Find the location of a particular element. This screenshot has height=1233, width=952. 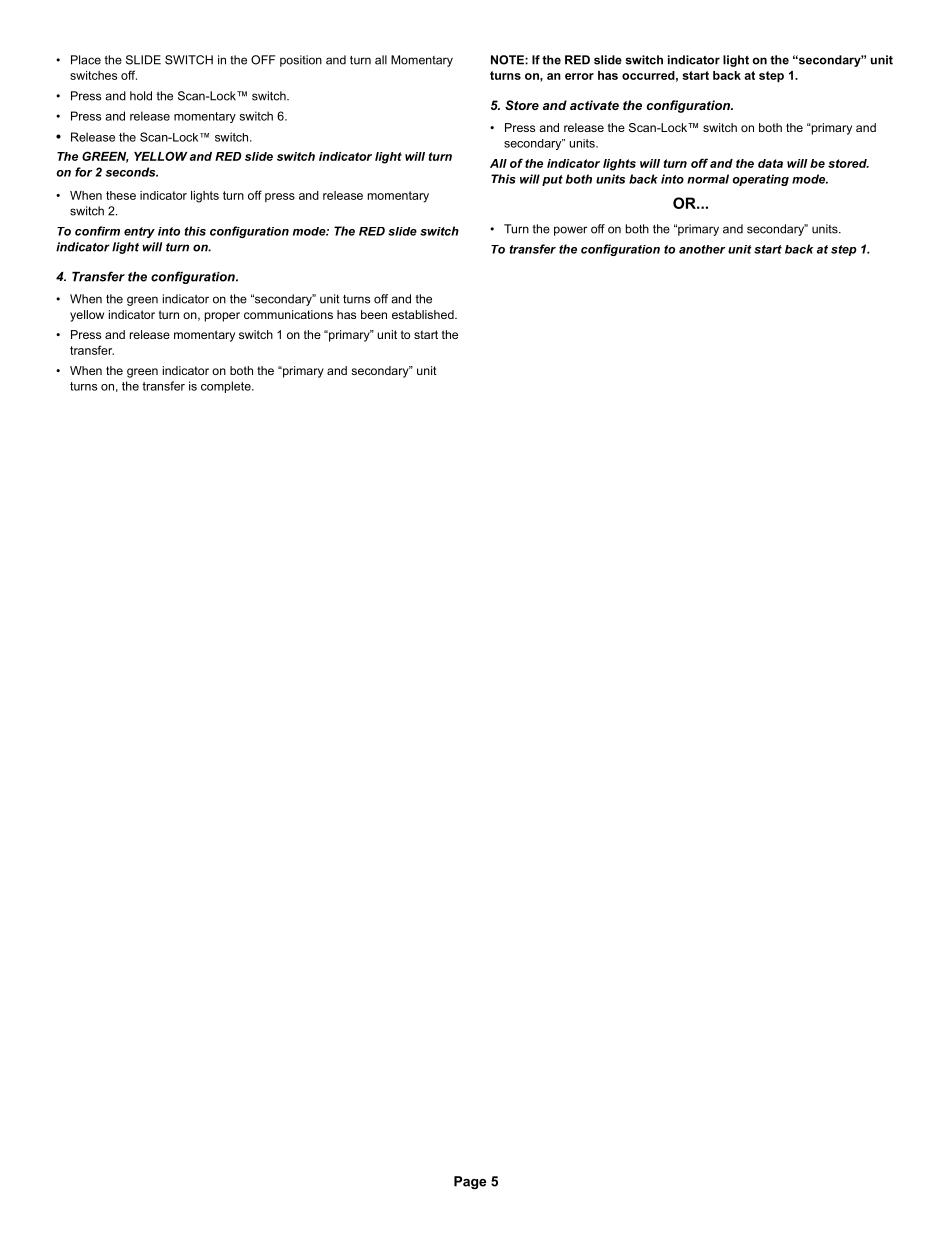

communications is located at coordinates (288, 314).
